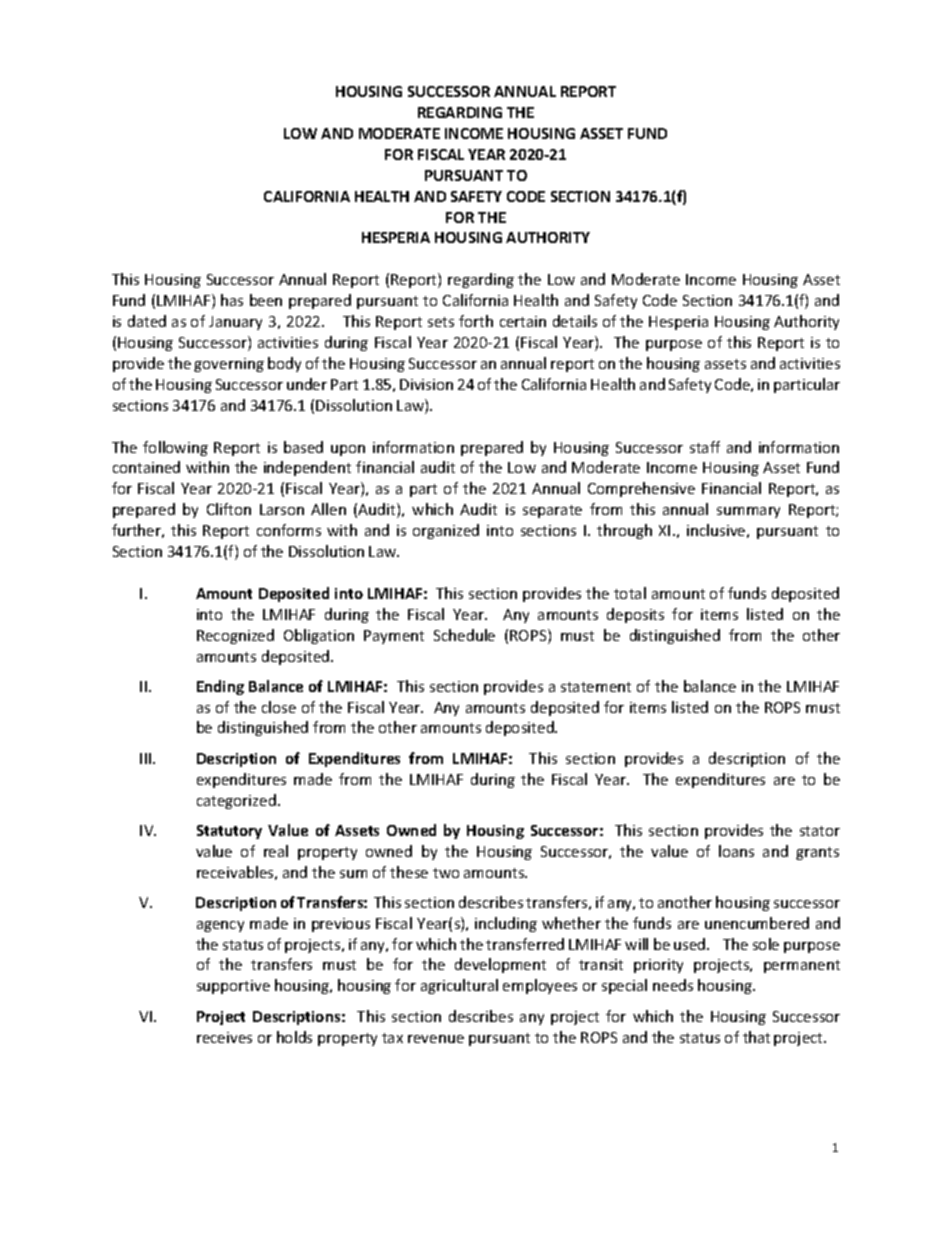 The width and height of the image is (952, 1233). I want to click on two, so click(446, 873).
